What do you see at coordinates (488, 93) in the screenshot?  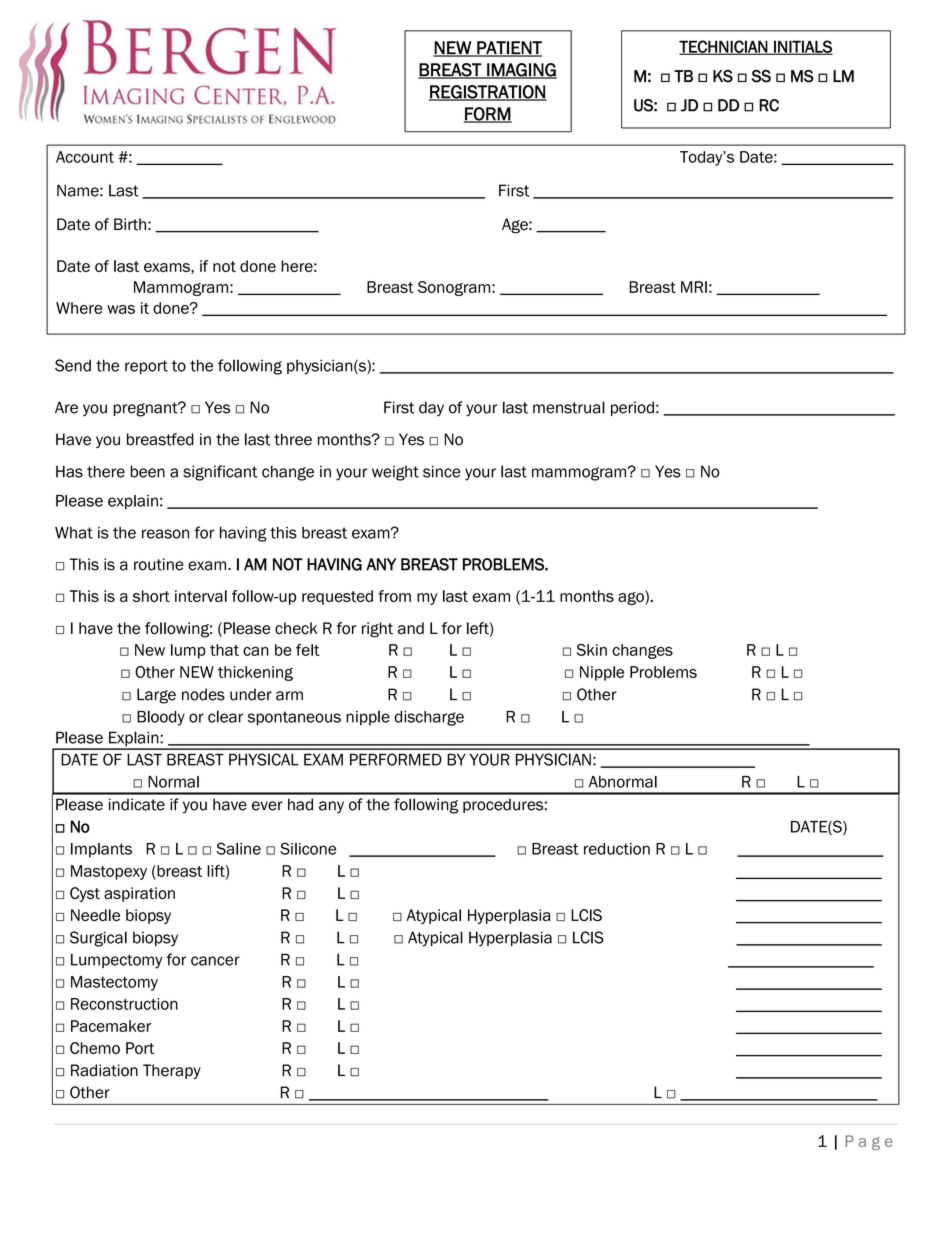 I see `REGISTRATION` at bounding box center [488, 93].
